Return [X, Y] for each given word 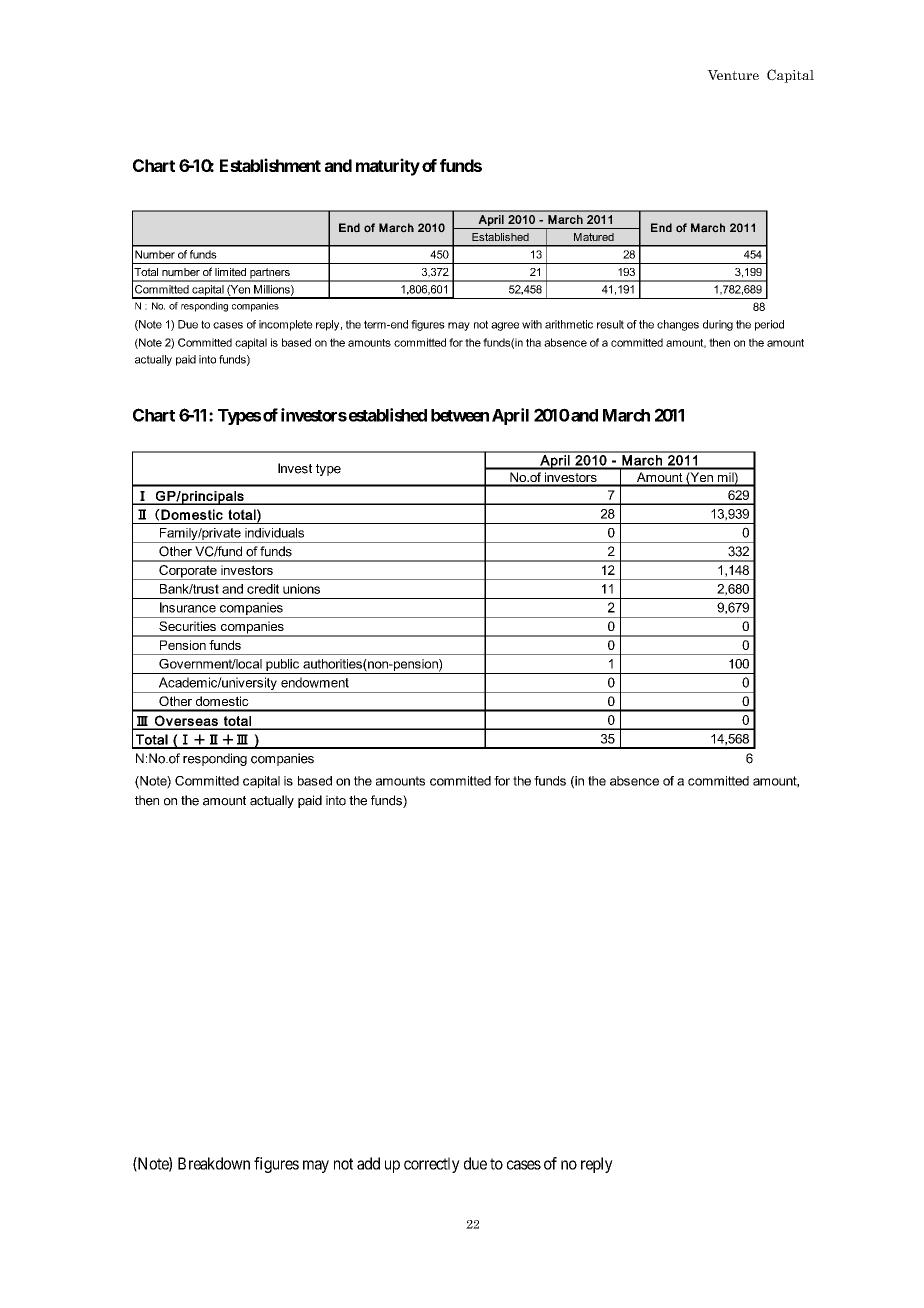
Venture [733, 75]
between [460, 415]
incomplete [286, 325]
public [283, 666]
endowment [315, 682]
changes [678, 325]
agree [505, 326]
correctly [432, 1165]
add [368, 1163]
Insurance [188, 607]
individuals [274, 533]
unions [301, 589]
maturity [388, 167]
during [718, 325]
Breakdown [214, 1163]
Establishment [270, 165]
